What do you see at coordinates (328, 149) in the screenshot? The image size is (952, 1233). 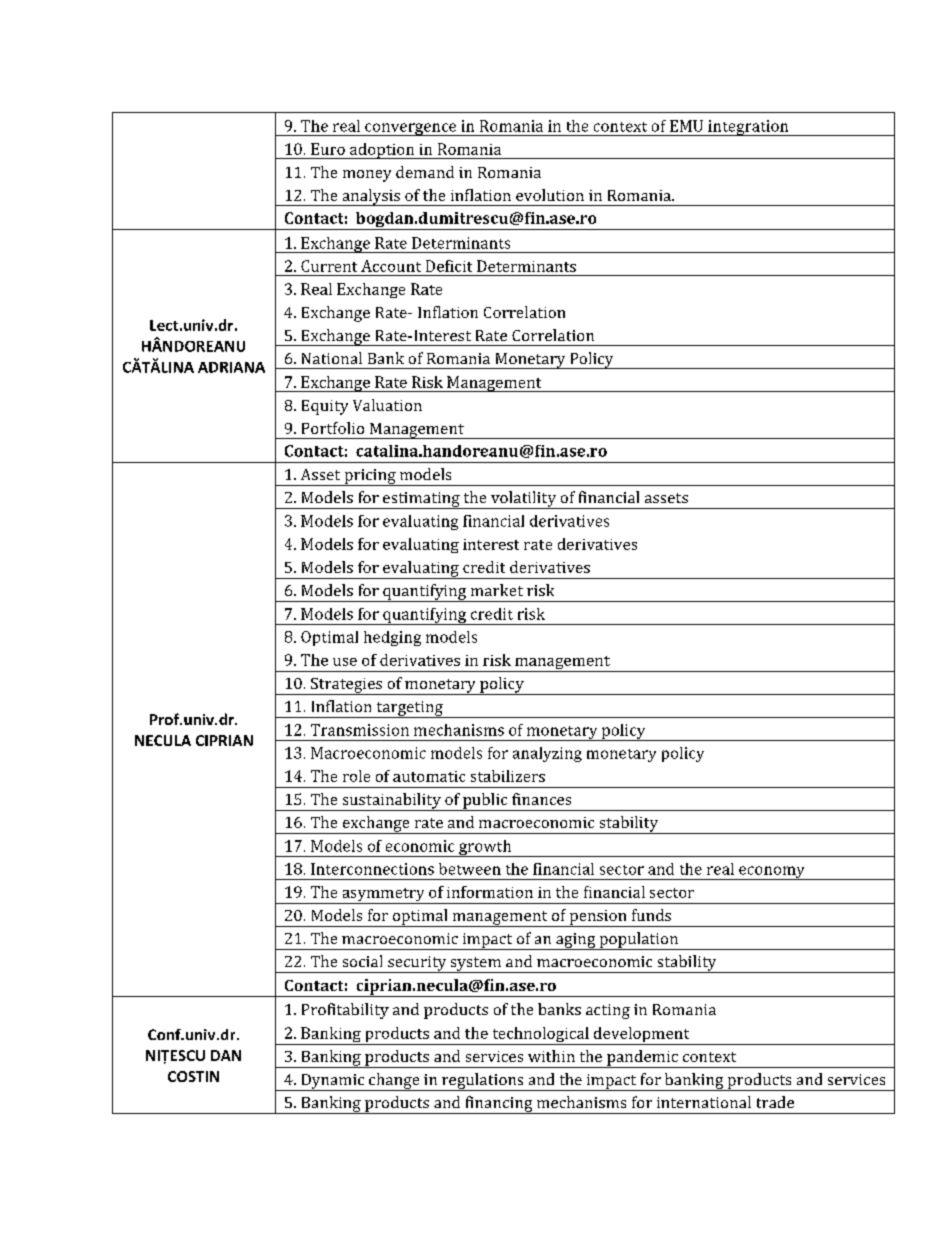 I see `Euro` at bounding box center [328, 149].
